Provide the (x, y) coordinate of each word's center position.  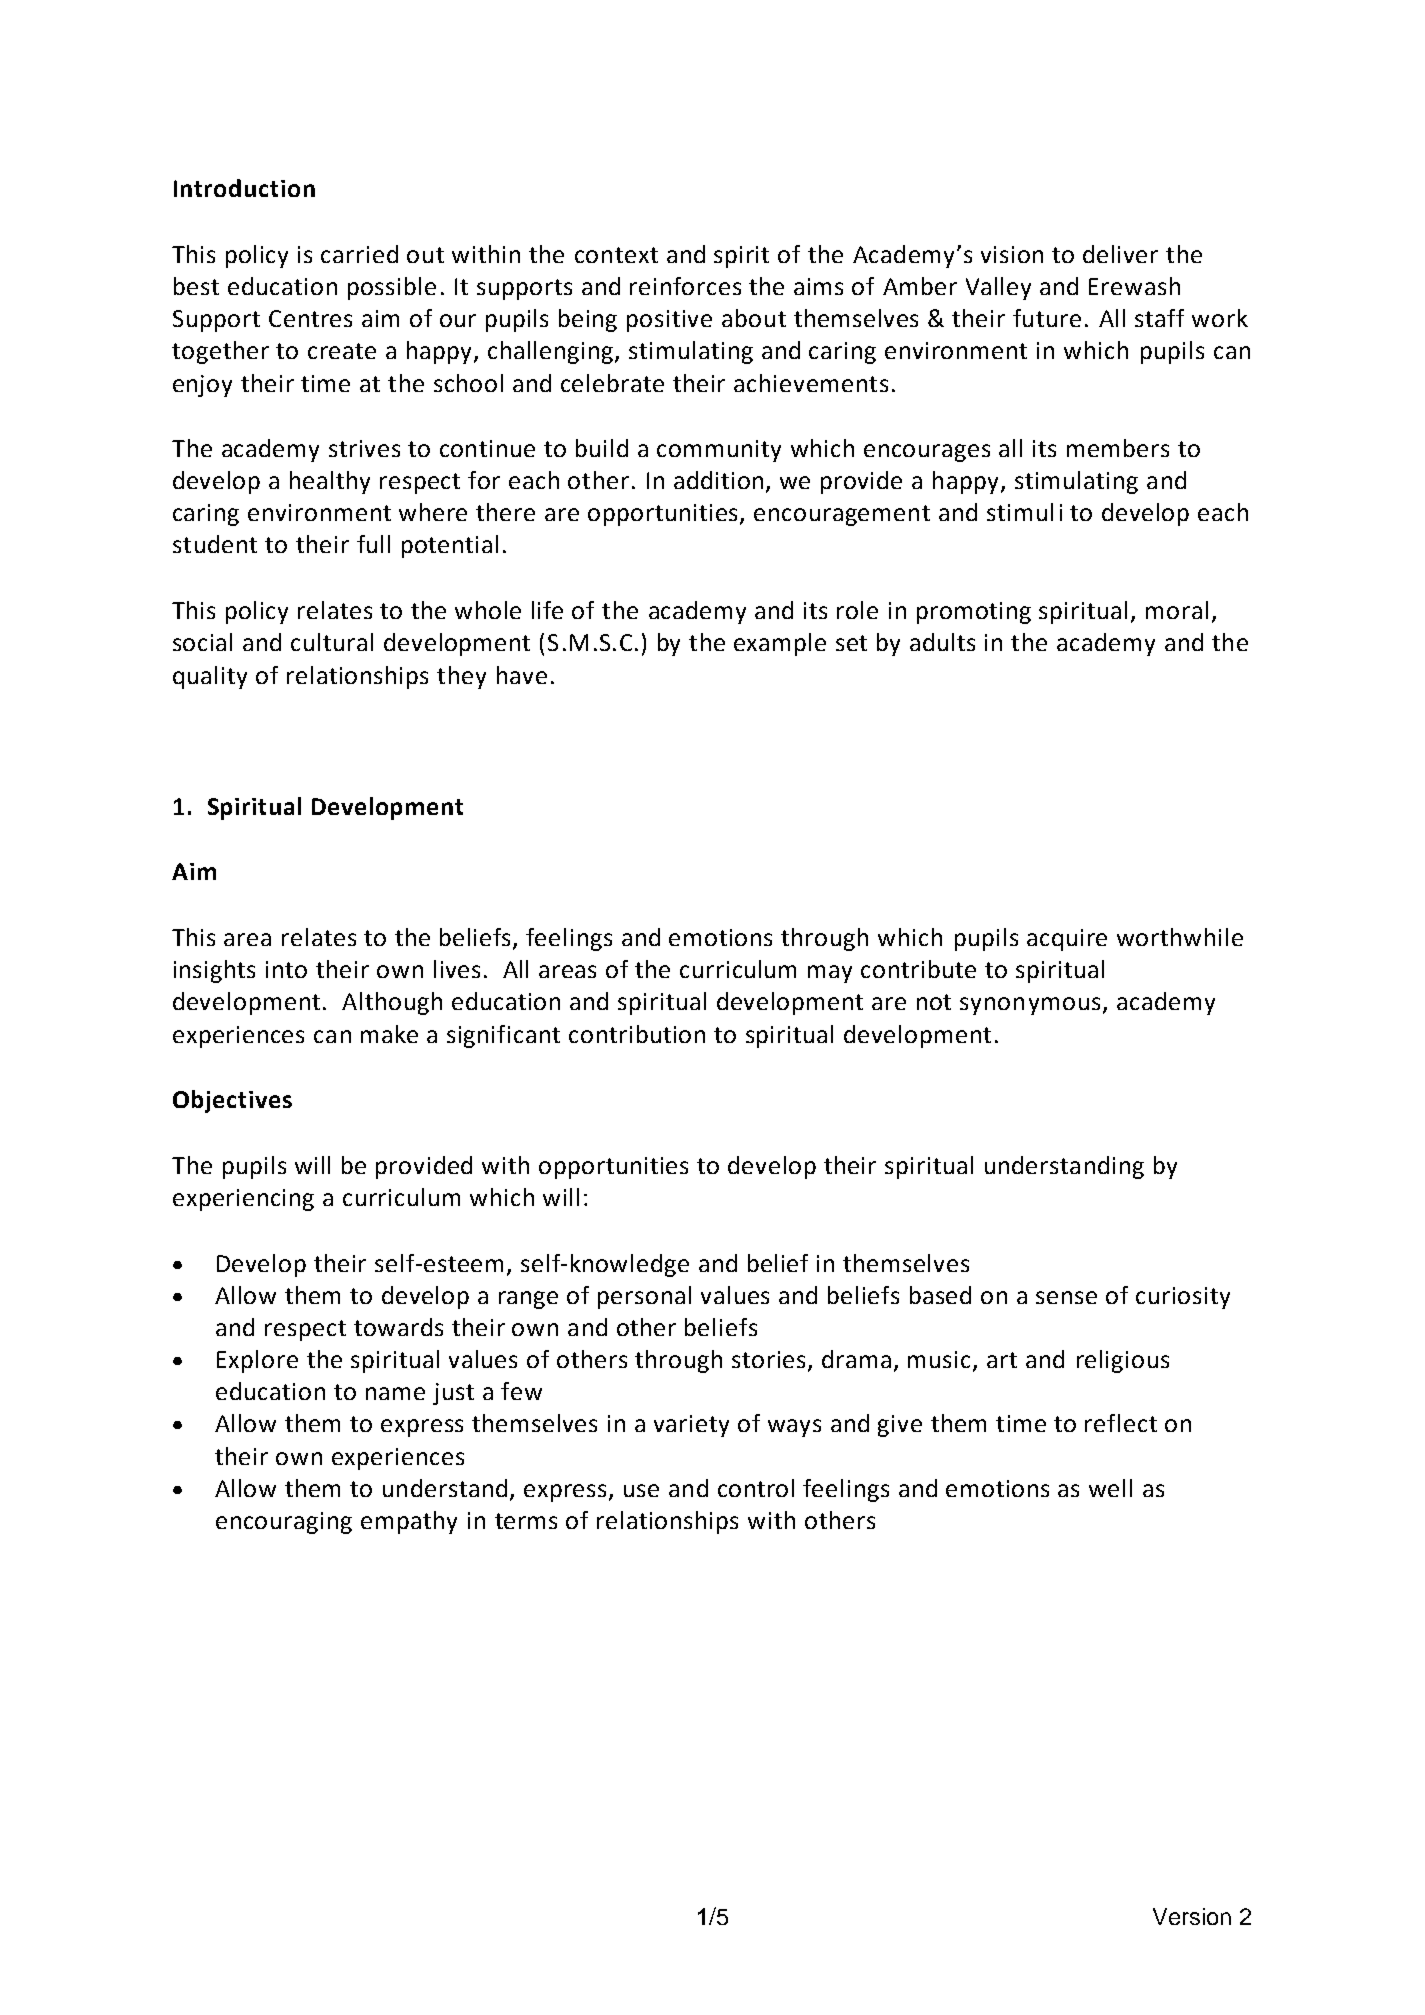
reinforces (685, 286)
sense (1066, 1297)
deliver (1120, 254)
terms (526, 1521)
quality (210, 677)
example (780, 644)
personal (644, 1297)
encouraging (284, 1523)
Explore (257, 1361)
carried (359, 254)
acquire (1067, 940)
